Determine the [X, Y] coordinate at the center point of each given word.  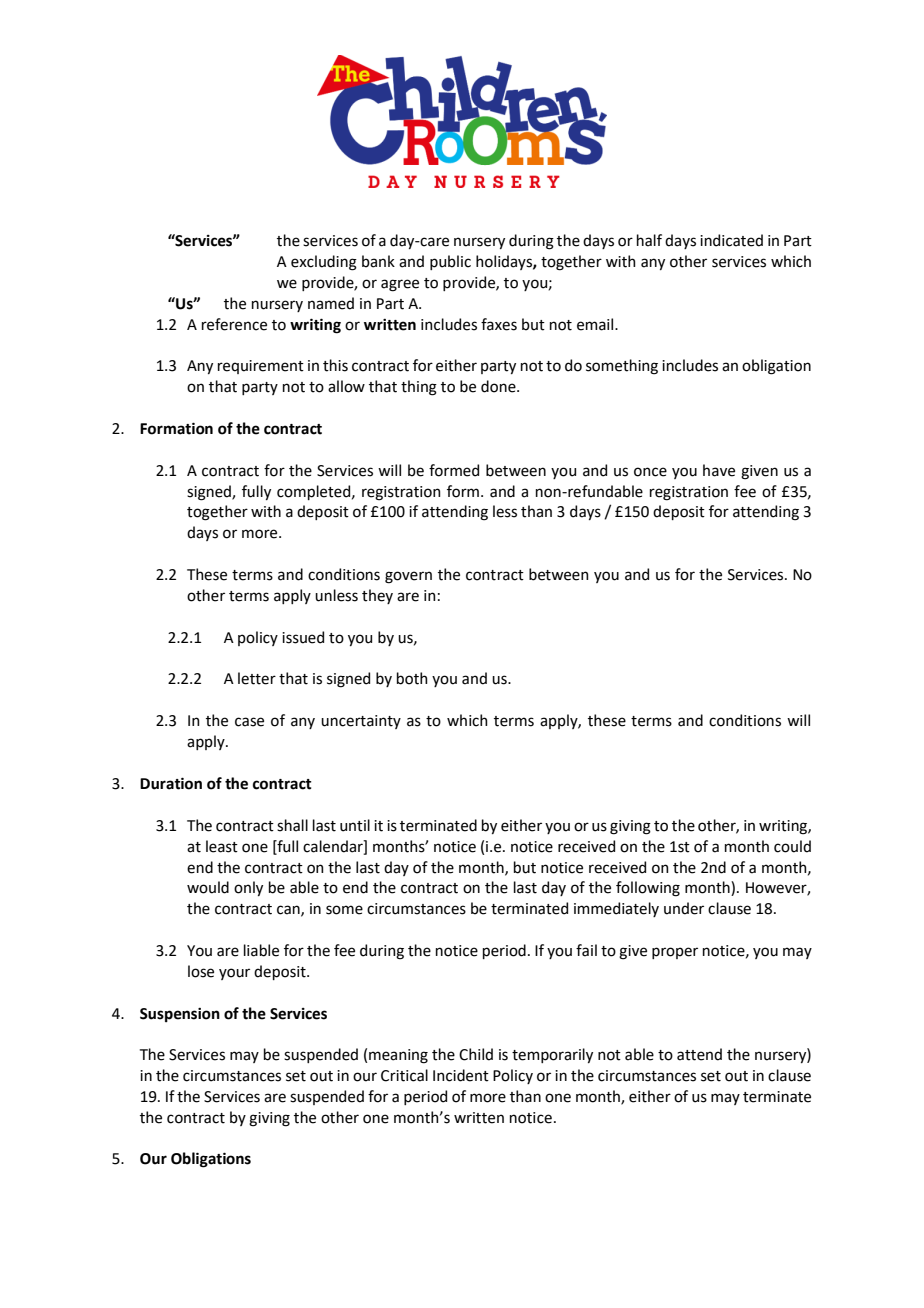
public [450, 262]
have [719, 470]
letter [257, 678]
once [650, 472]
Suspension [180, 1015]
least [222, 846]
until [355, 825]
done [499, 386]
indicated [731, 240]
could [792, 846]
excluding [324, 263]
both [412, 678]
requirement [261, 367]
